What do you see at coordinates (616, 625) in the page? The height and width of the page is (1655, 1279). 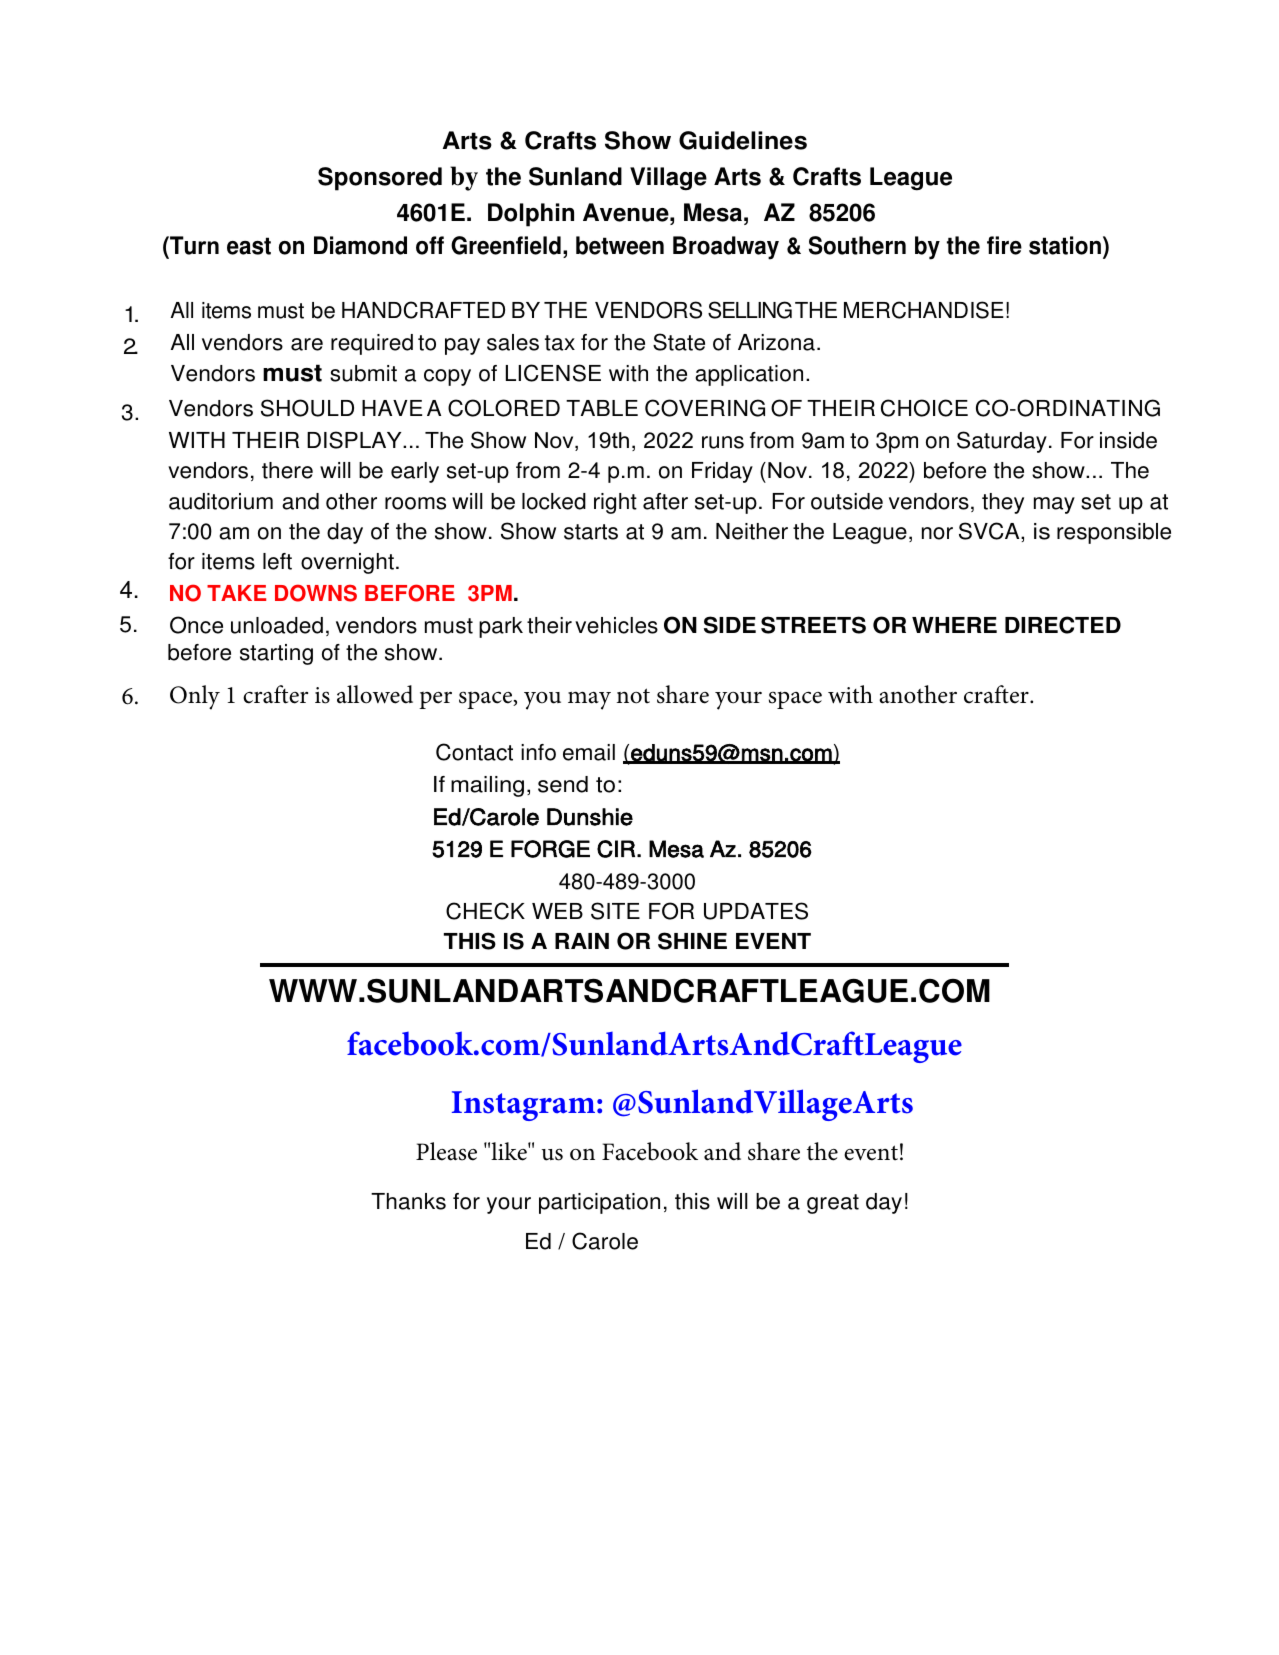 I see `vehicles` at bounding box center [616, 625].
